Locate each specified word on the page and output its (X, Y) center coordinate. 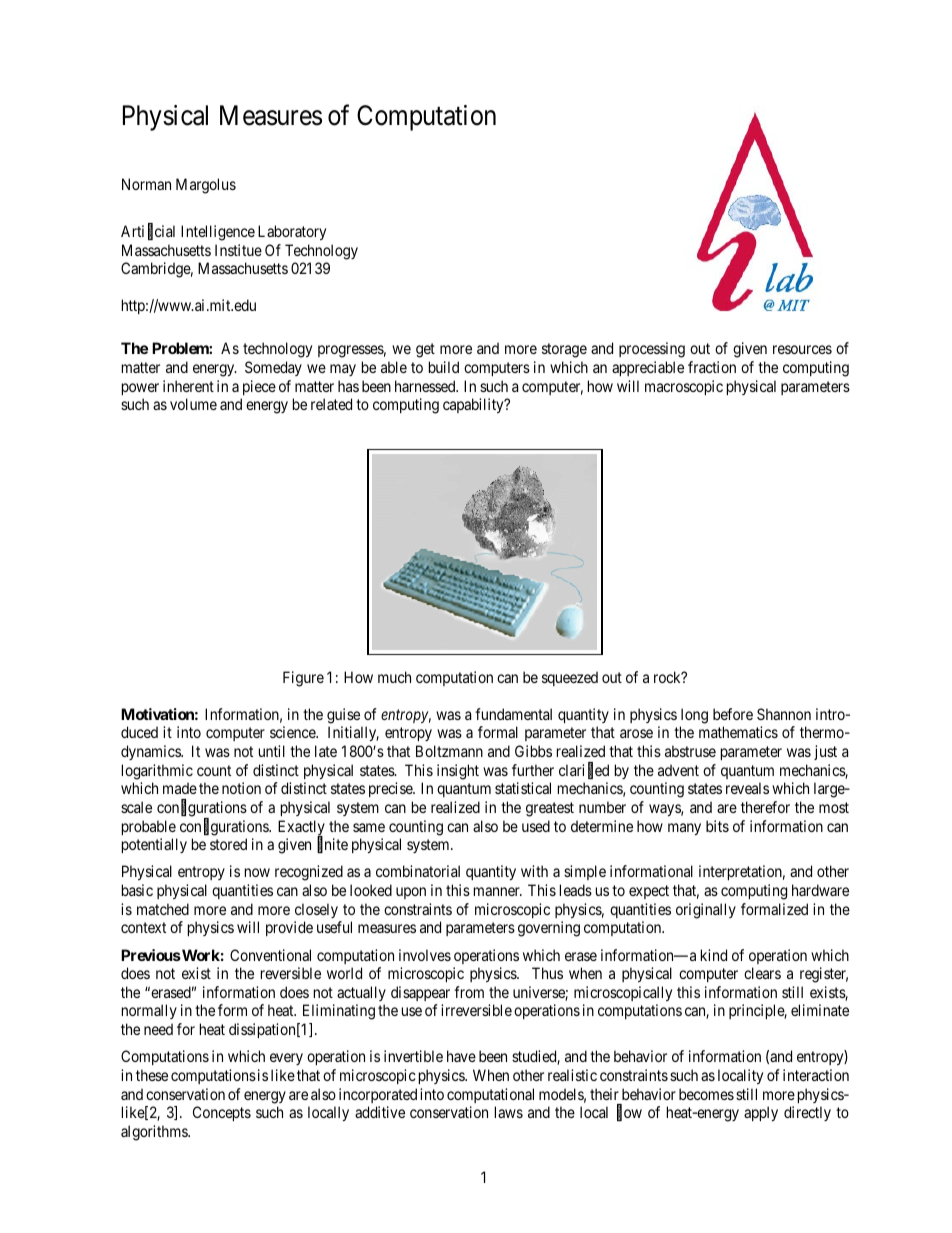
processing (652, 350)
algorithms (155, 1133)
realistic (572, 1075)
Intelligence (218, 233)
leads (576, 890)
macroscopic (684, 387)
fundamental (513, 714)
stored (228, 844)
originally (706, 911)
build (444, 367)
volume (193, 404)
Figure (303, 679)
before (733, 714)
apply (761, 1113)
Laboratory (292, 232)
